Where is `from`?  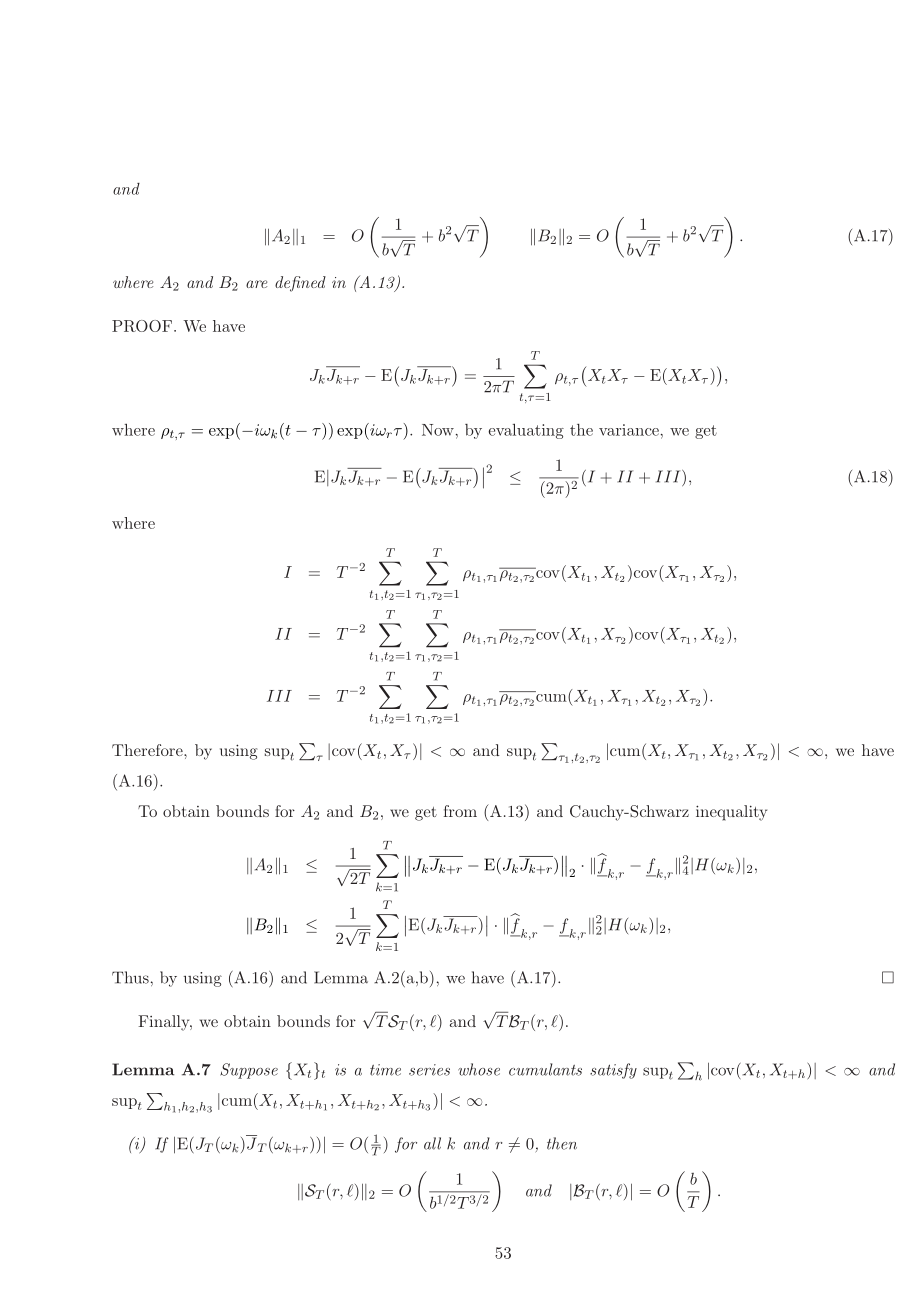 from is located at coordinates (460, 811).
